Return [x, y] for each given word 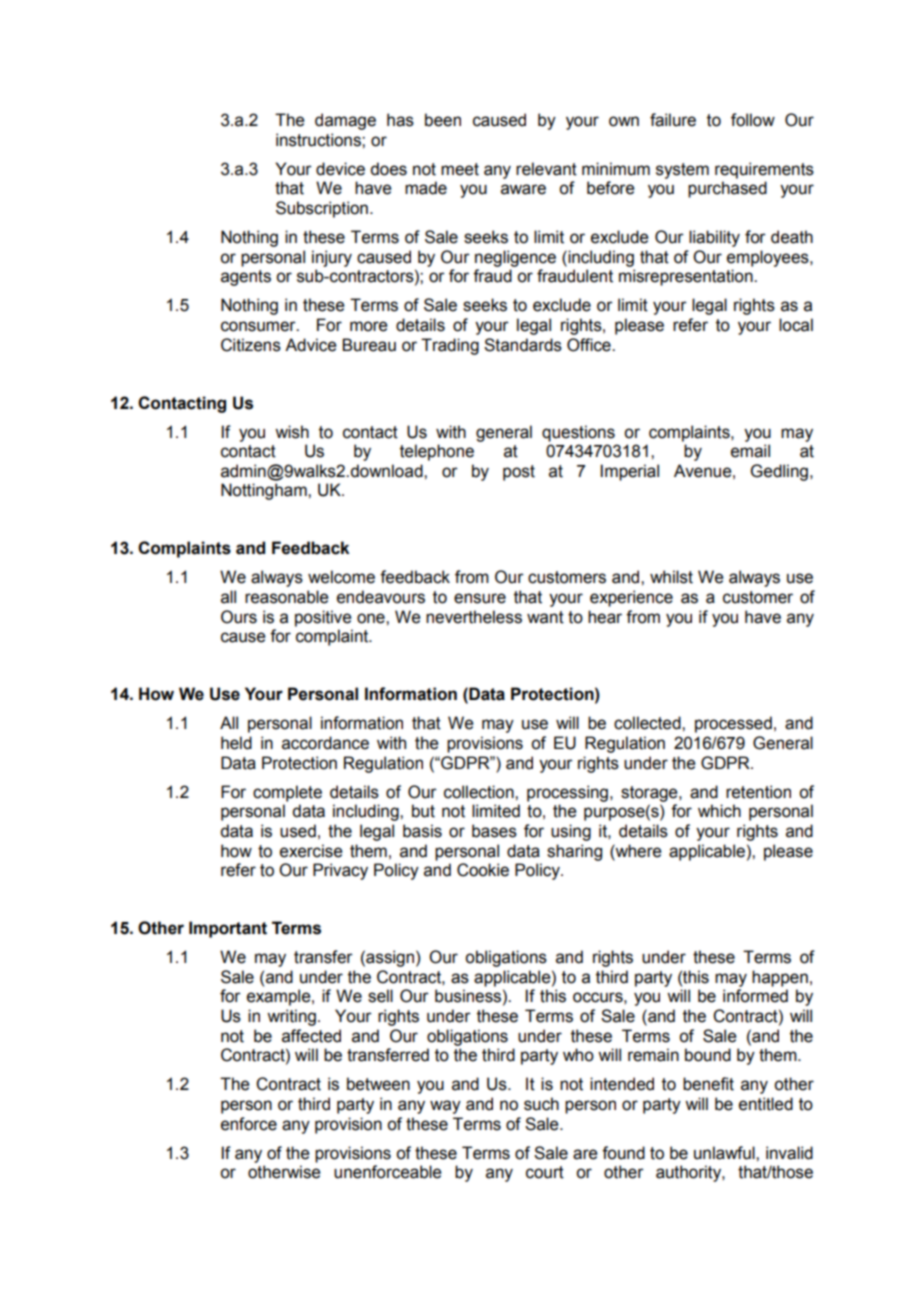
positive [323, 618]
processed [733, 724]
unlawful [725, 1153]
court [545, 1172]
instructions [319, 140]
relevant [546, 169]
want [545, 617]
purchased [727, 189]
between [378, 1084]
